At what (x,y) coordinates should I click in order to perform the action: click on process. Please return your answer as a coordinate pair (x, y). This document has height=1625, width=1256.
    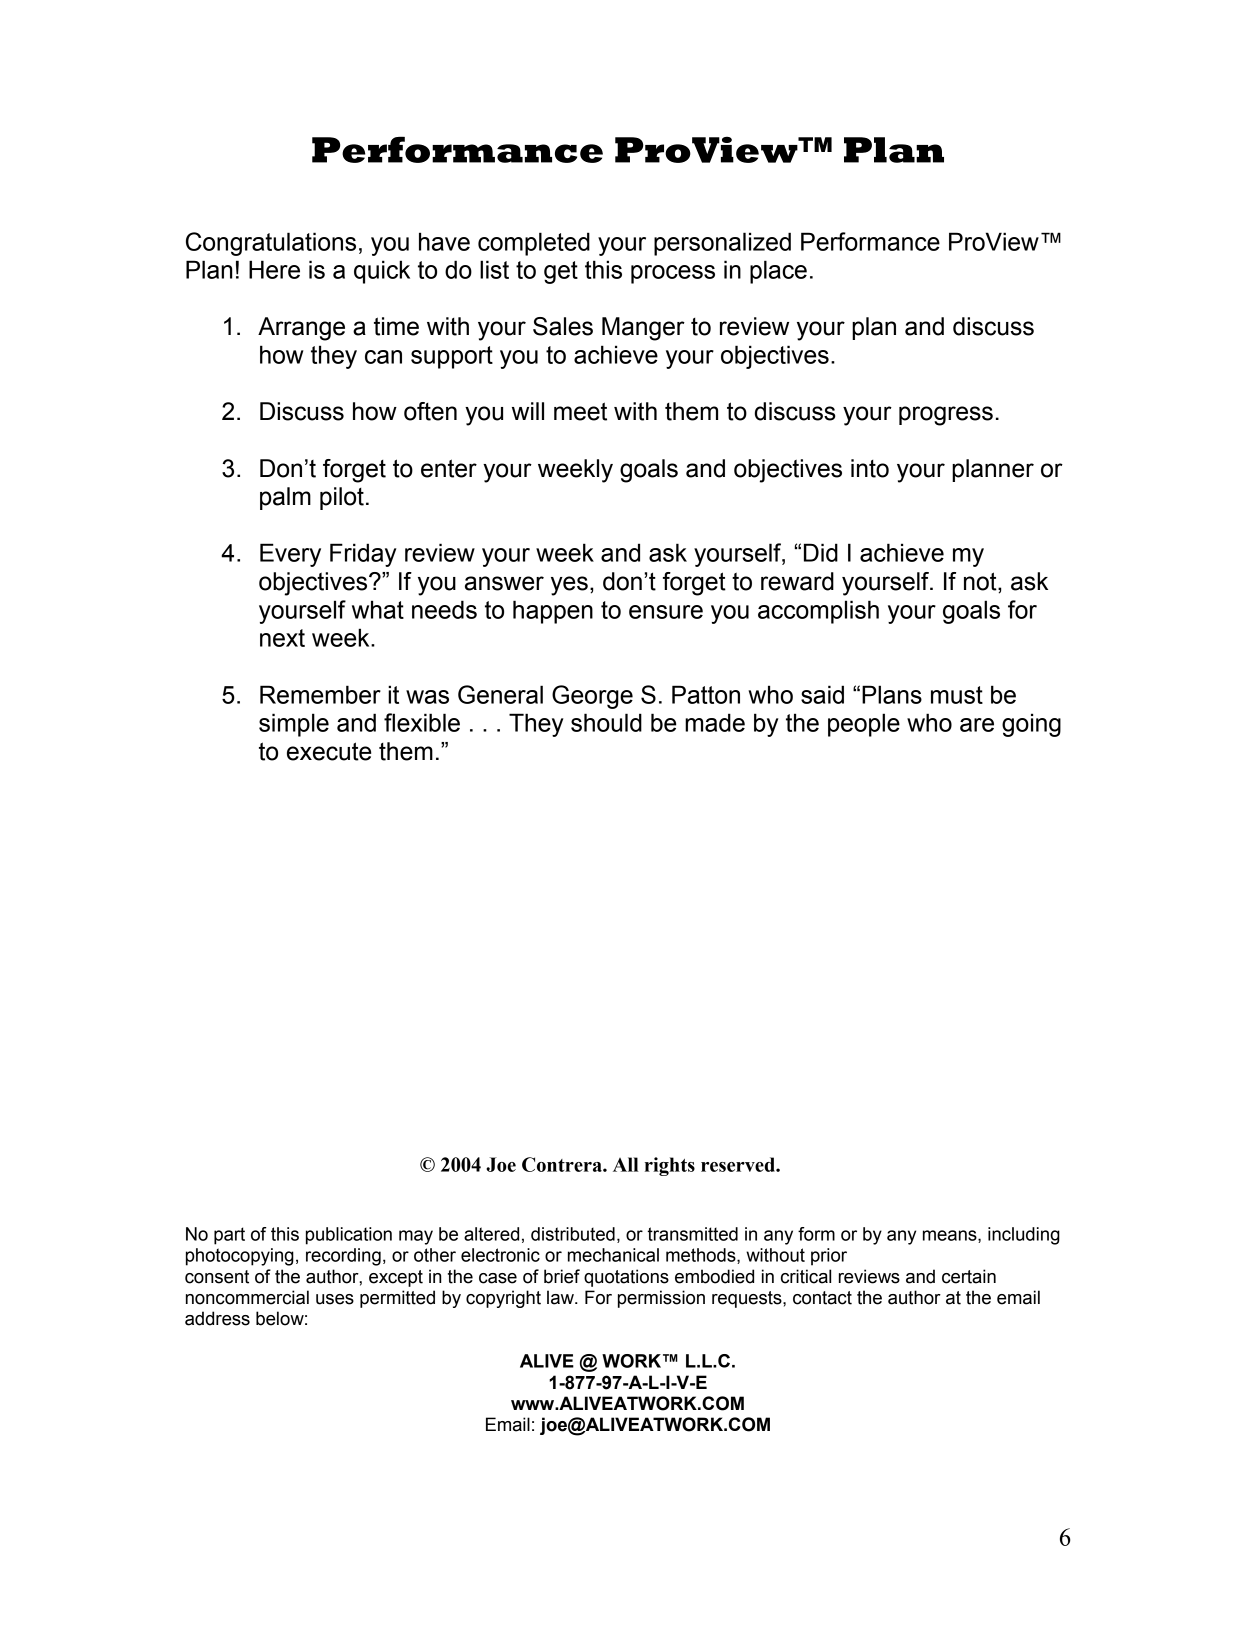
    Looking at the image, I should click on (673, 274).
